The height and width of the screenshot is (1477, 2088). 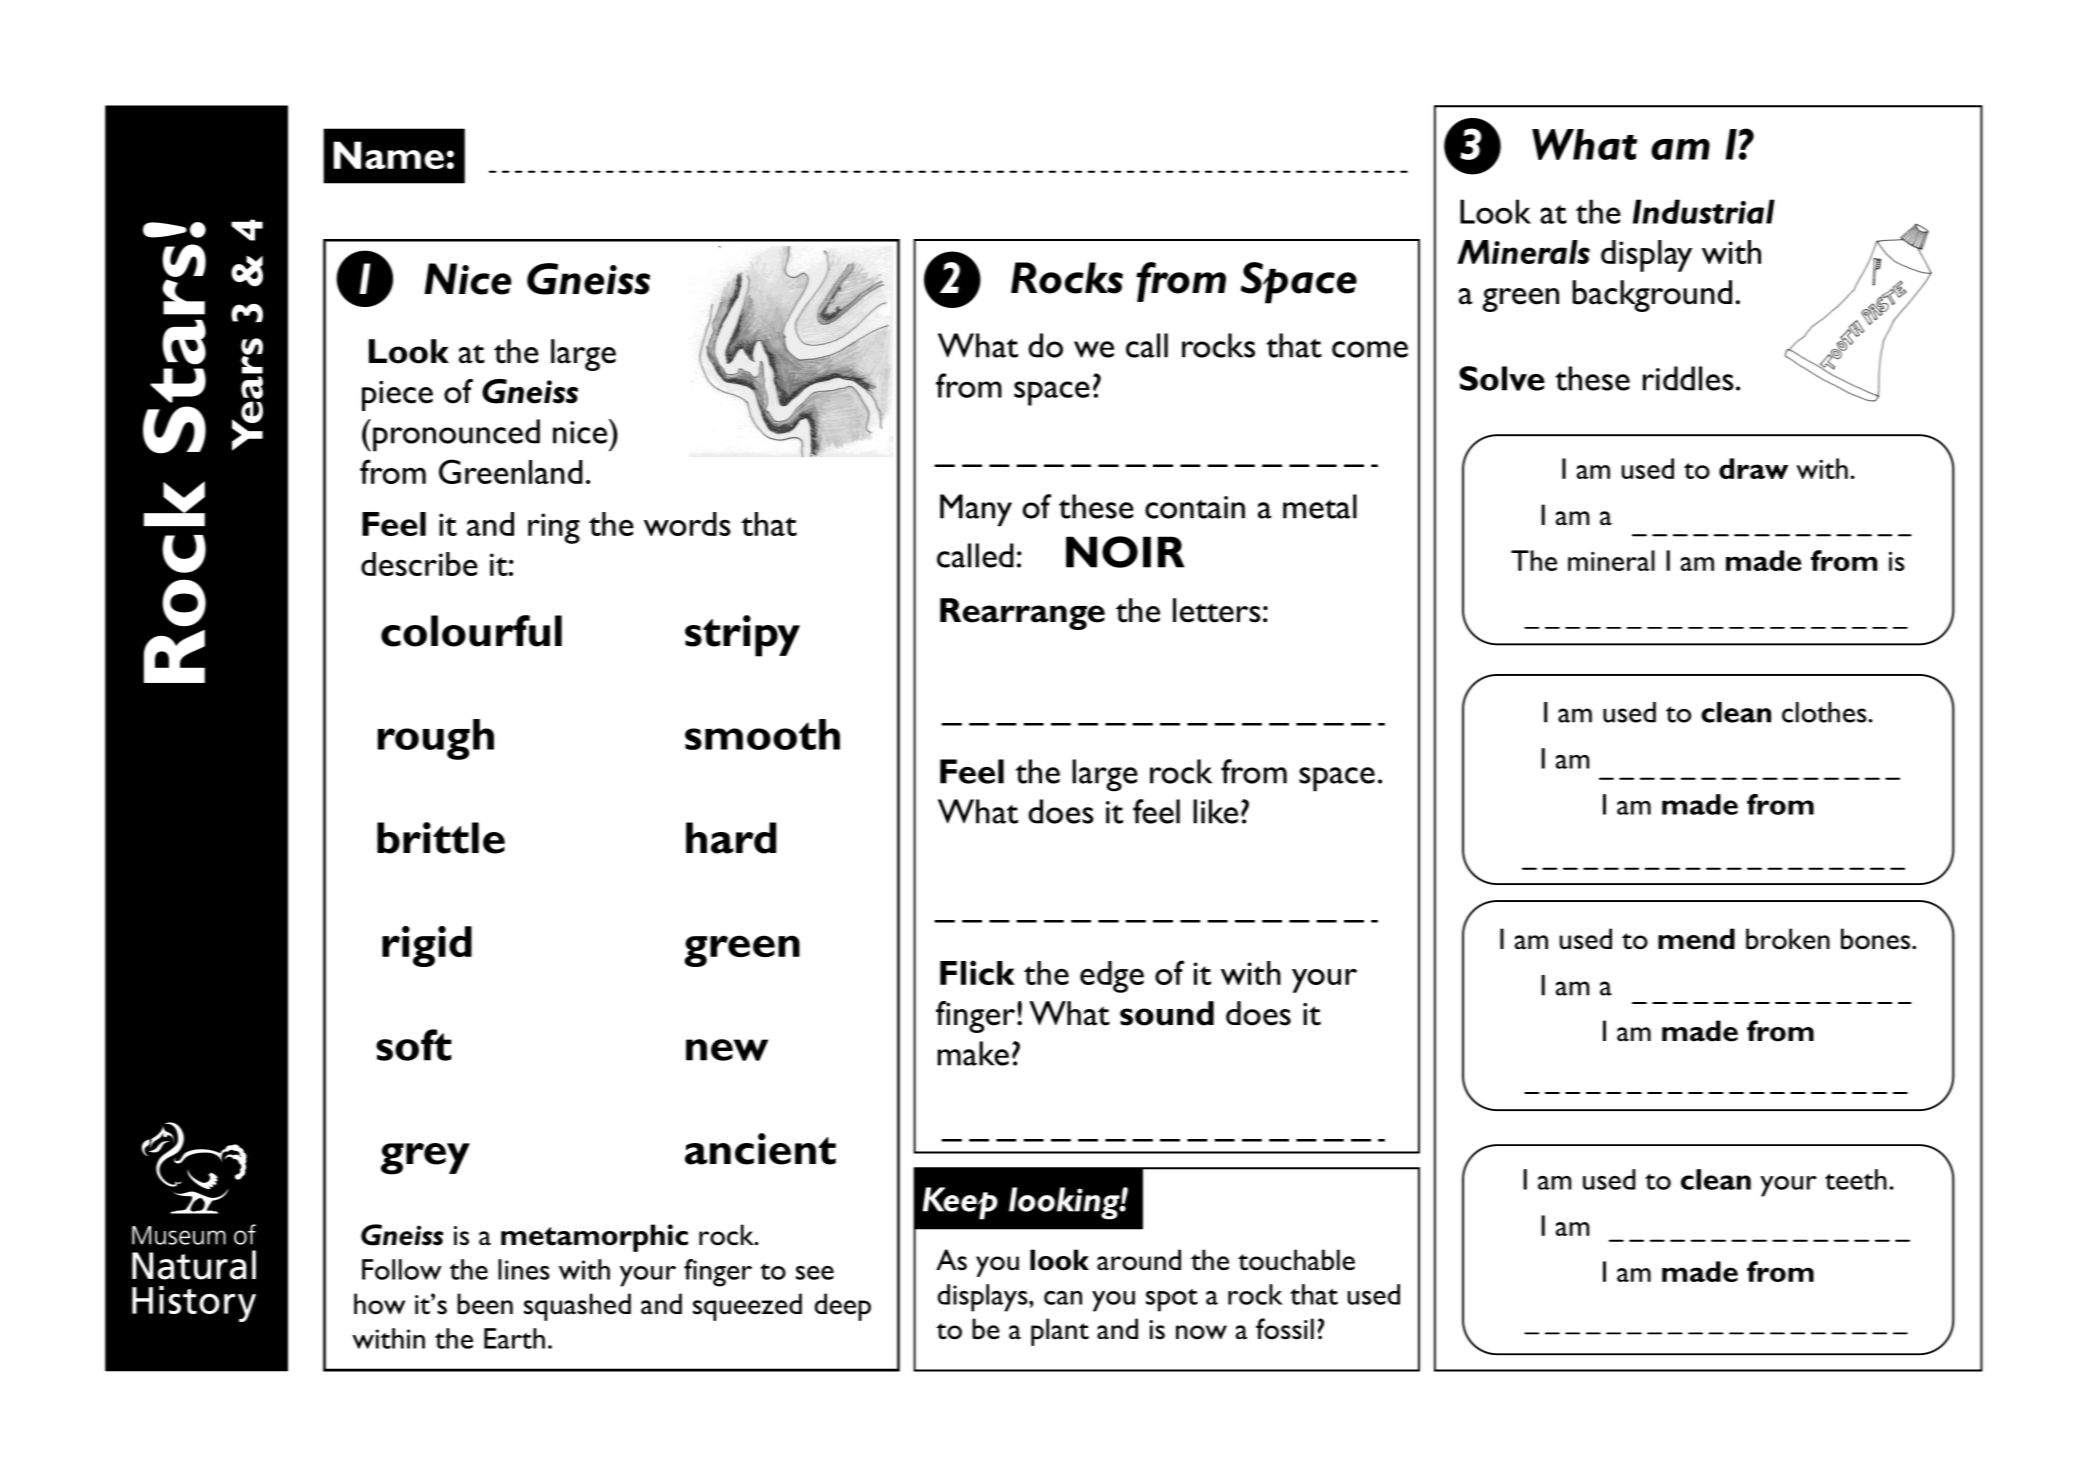 I want to click on come, so click(x=1370, y=349).
